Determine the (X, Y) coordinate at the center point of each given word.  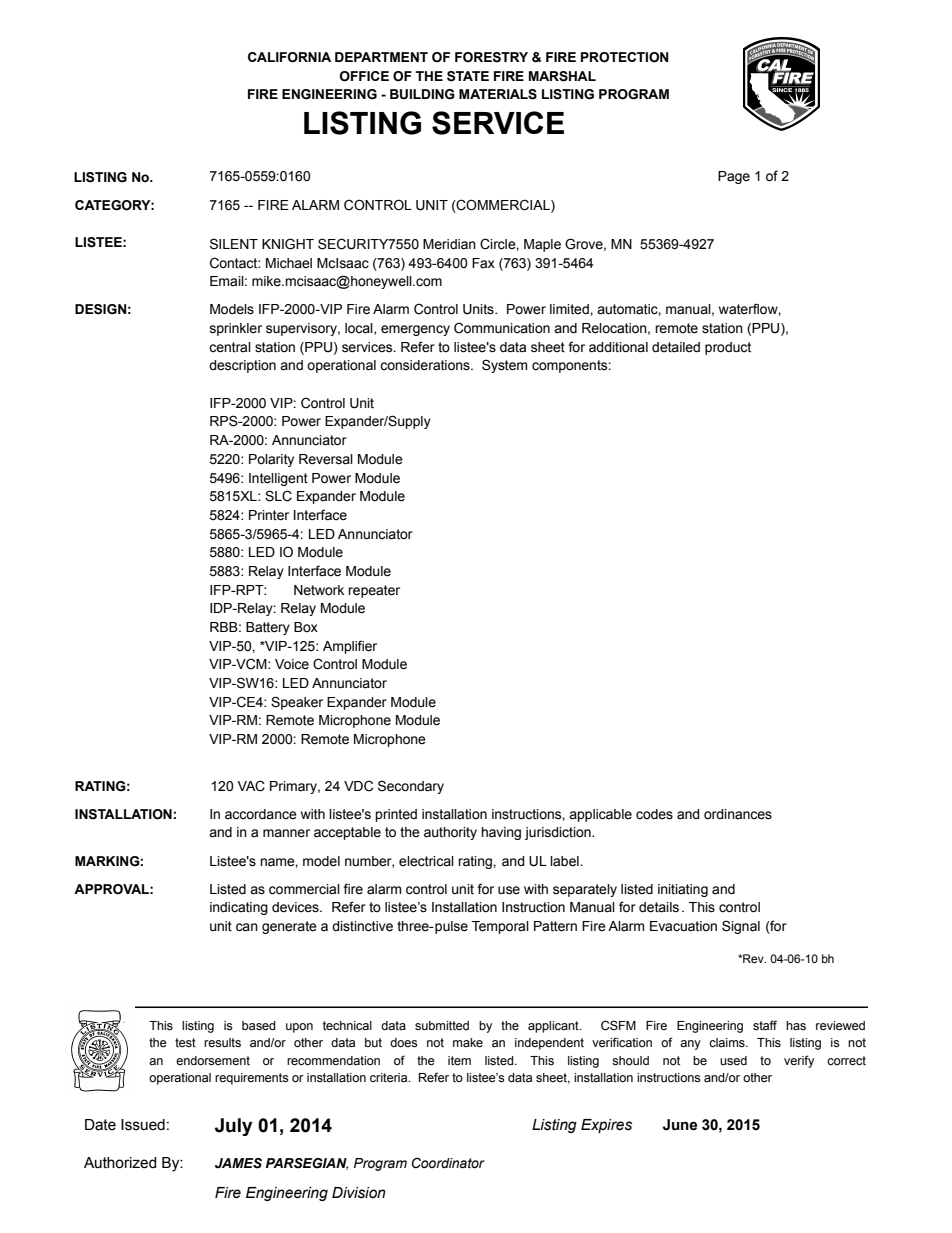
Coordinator (448, 1163)
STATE (468, 76)
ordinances (738, 814)
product (728, 348)
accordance (261, 814)
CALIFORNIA (289, 57)
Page (734, 177)
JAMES (238, 1163)
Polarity (271, 460)
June (680, 1125)
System (504, 366)
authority (450, 833)
